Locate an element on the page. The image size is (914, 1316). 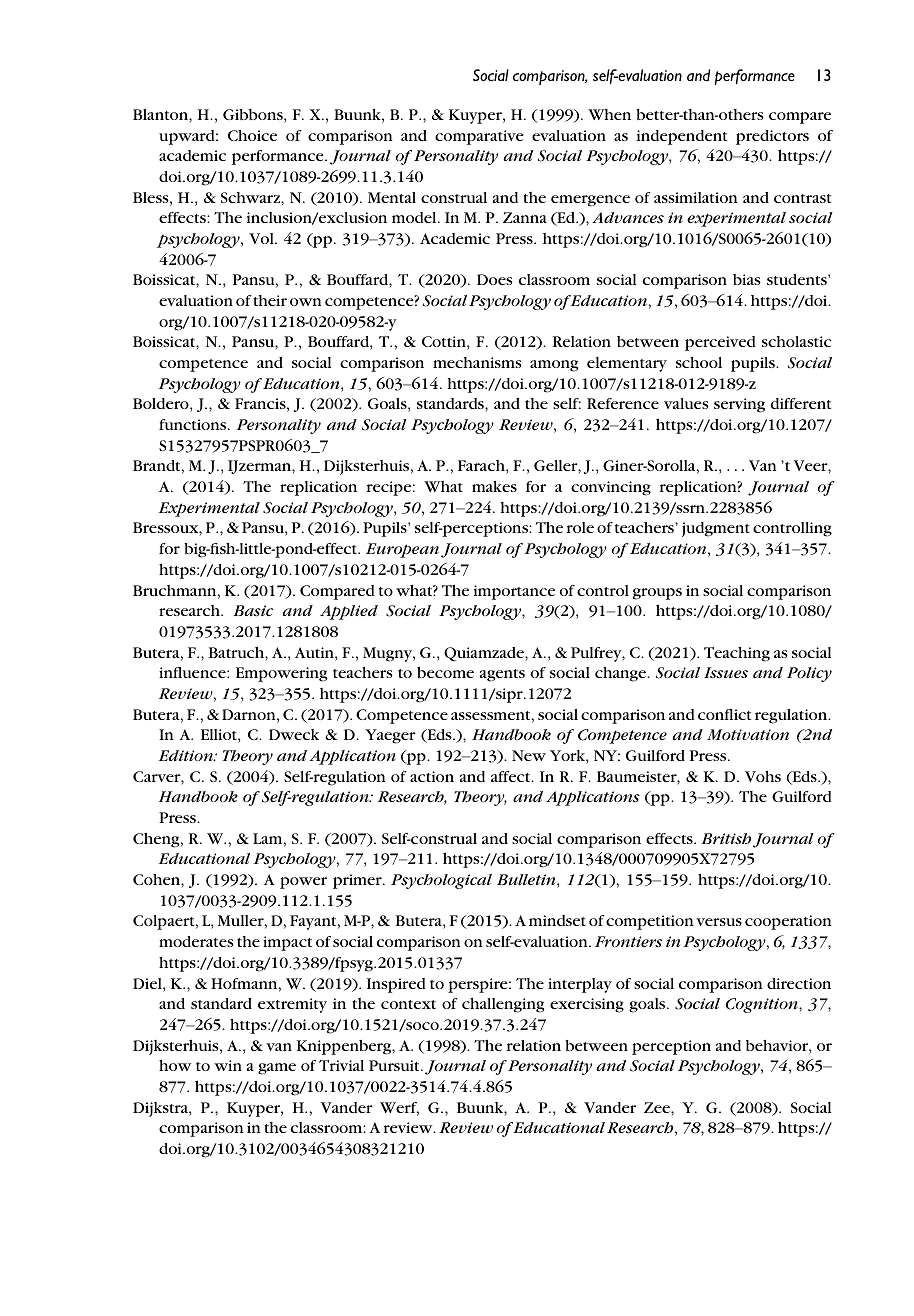
comparative is located at coordinates (479, 137).
